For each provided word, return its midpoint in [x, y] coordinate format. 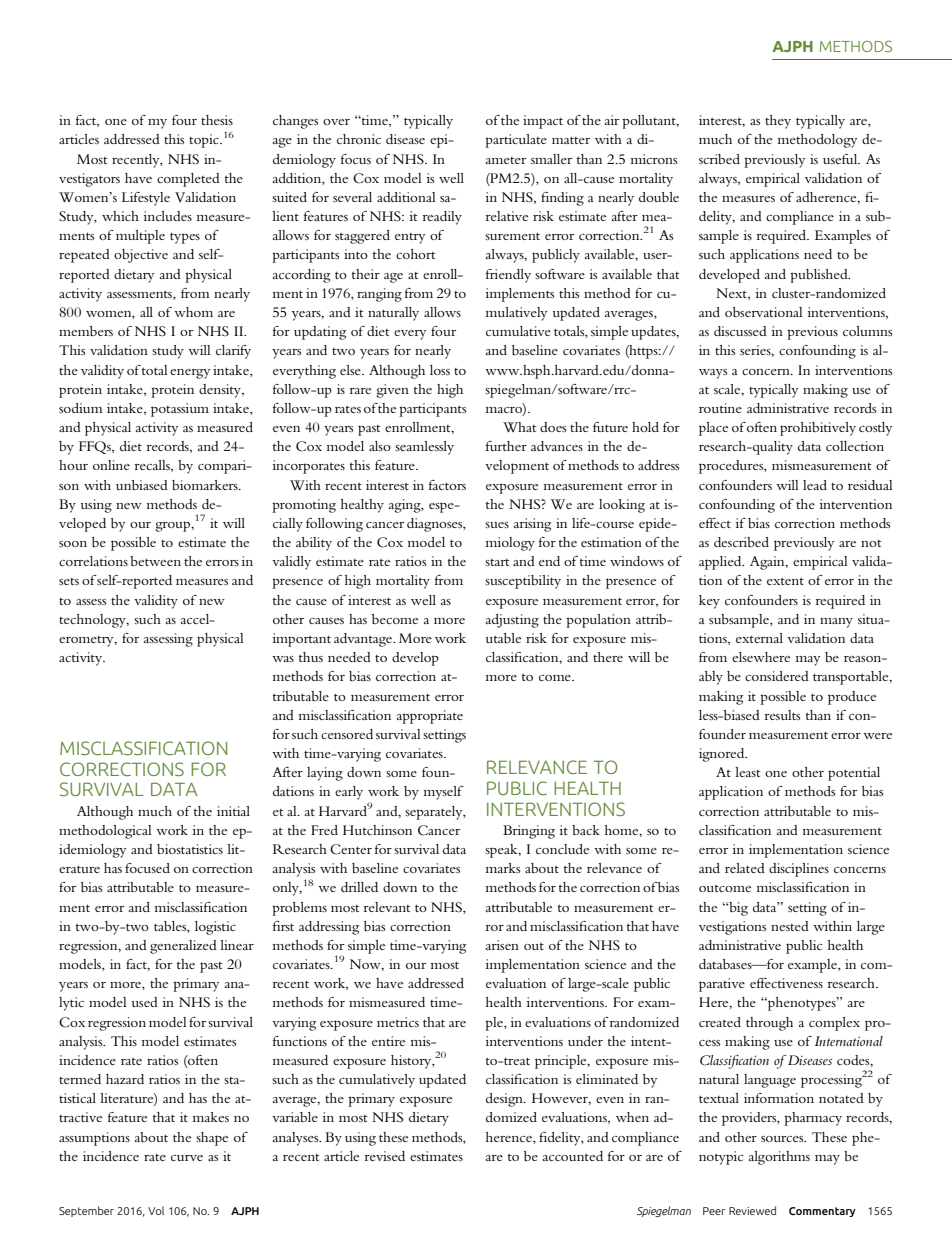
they [778, 122]
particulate [516, 141]
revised [385, 1156]
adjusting [512, 621]
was [283, 659]
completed [188, 180]
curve [187, 1158]
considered [777, 676]
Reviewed [752, 1210]
